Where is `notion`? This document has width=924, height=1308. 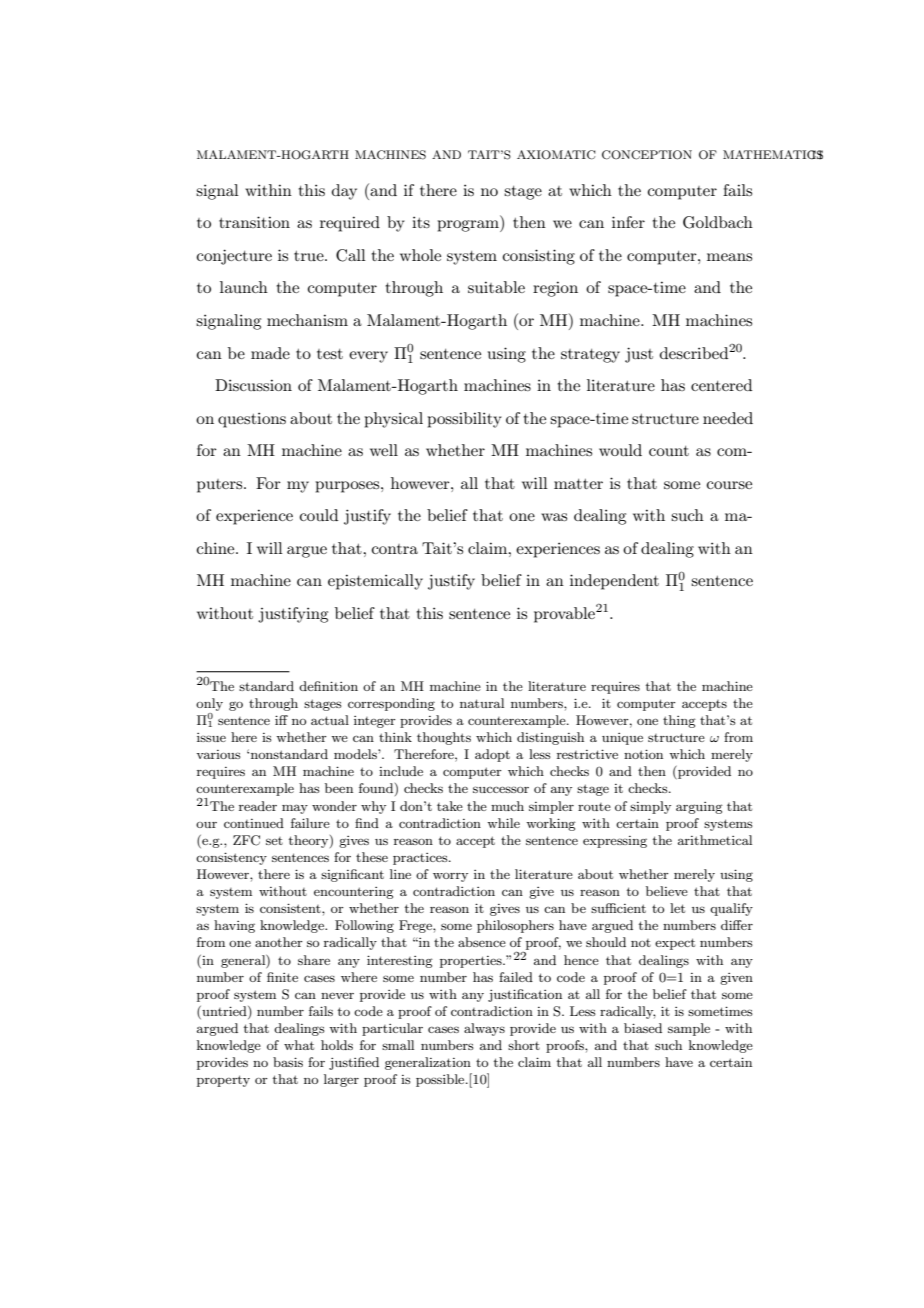
notion is located at coordinates (643, 754).
